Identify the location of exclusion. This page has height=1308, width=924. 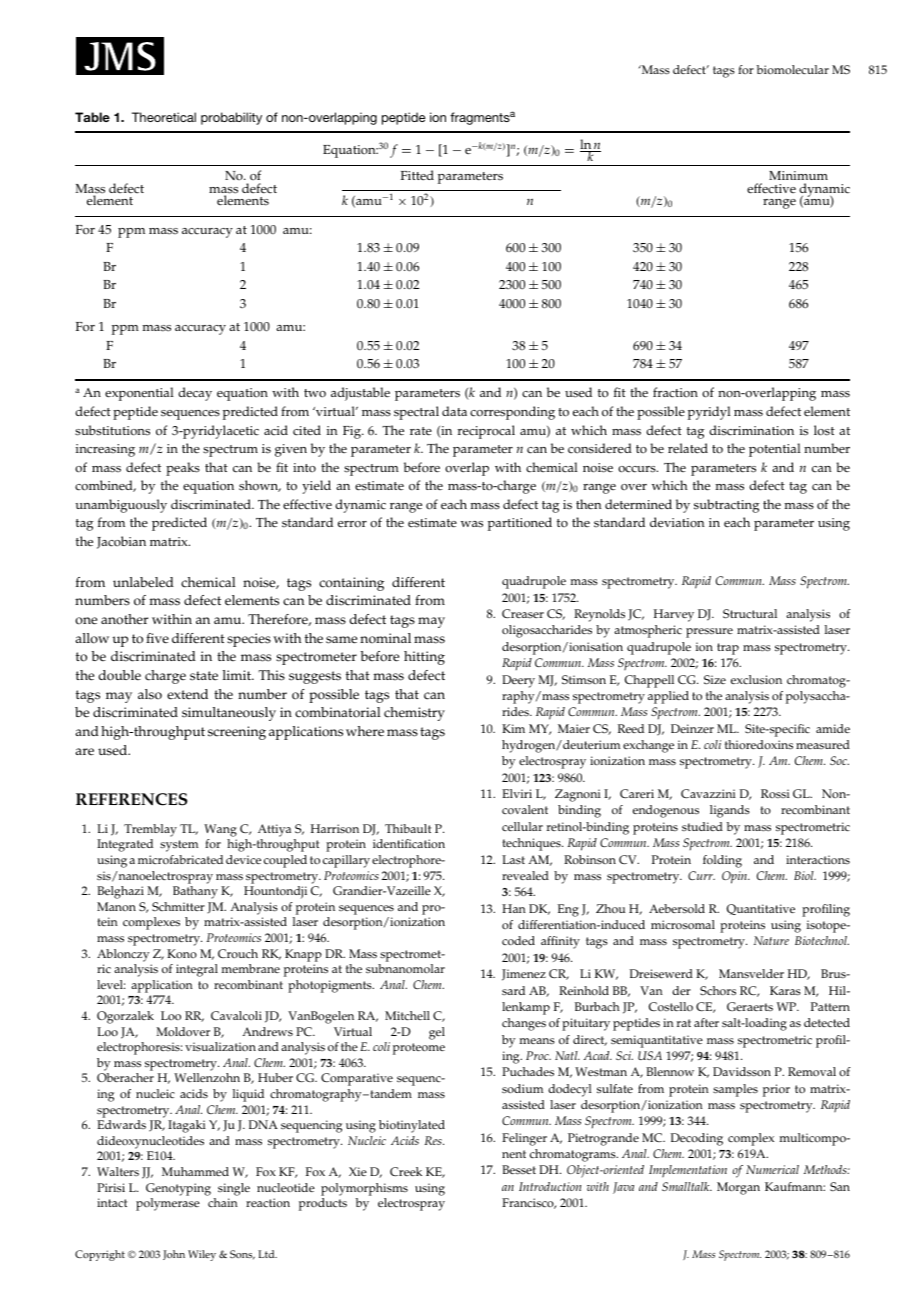
(756, 680).
